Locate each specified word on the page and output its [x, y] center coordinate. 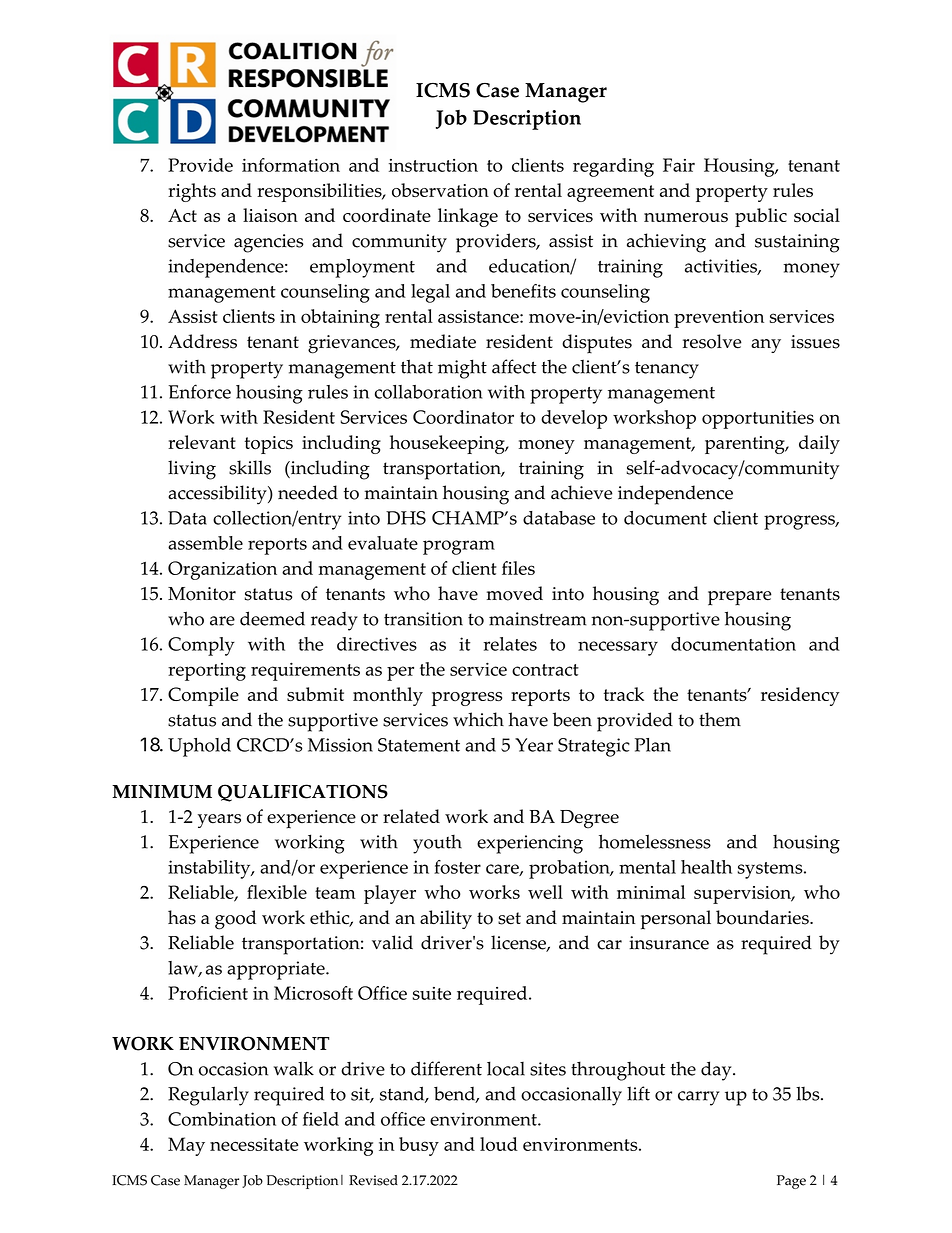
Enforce [200, 391]
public [761, 217]
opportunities [758, 419]
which [478, 719]
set [509, 918]
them [720, 719]
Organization [222, 570]
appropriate [277, 970]
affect [514, 366]
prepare [740, 598]
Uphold [199, 747]
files [518, 568]
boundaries [763, 917]
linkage [468, 217]
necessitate [254, 1144]
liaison [270, 215]
